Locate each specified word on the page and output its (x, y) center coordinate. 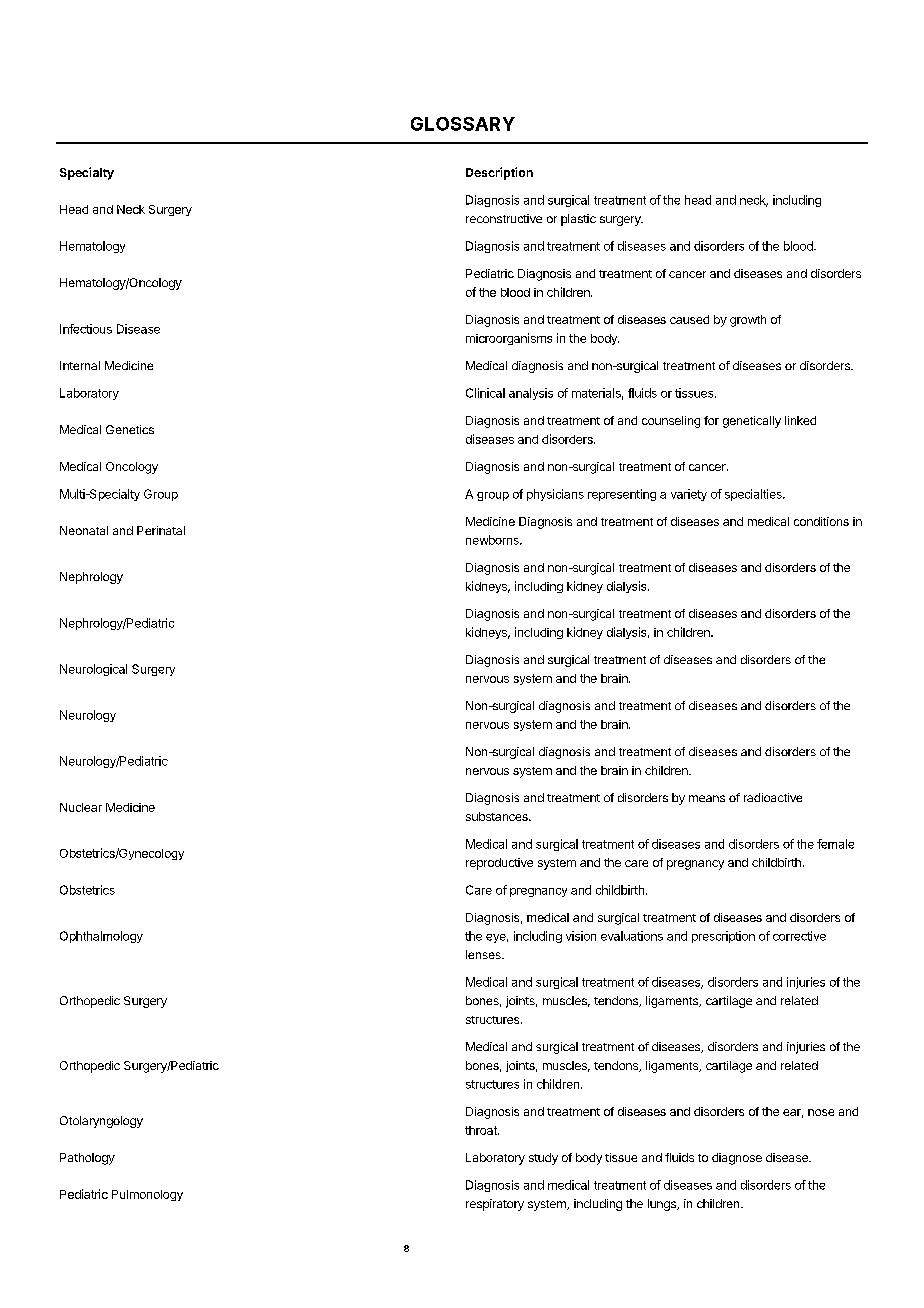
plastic (578, 220)
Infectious (86, 329)
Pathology (87, 1159)
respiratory (495, 1205)
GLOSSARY (463, 124)
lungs (663, 1205)
